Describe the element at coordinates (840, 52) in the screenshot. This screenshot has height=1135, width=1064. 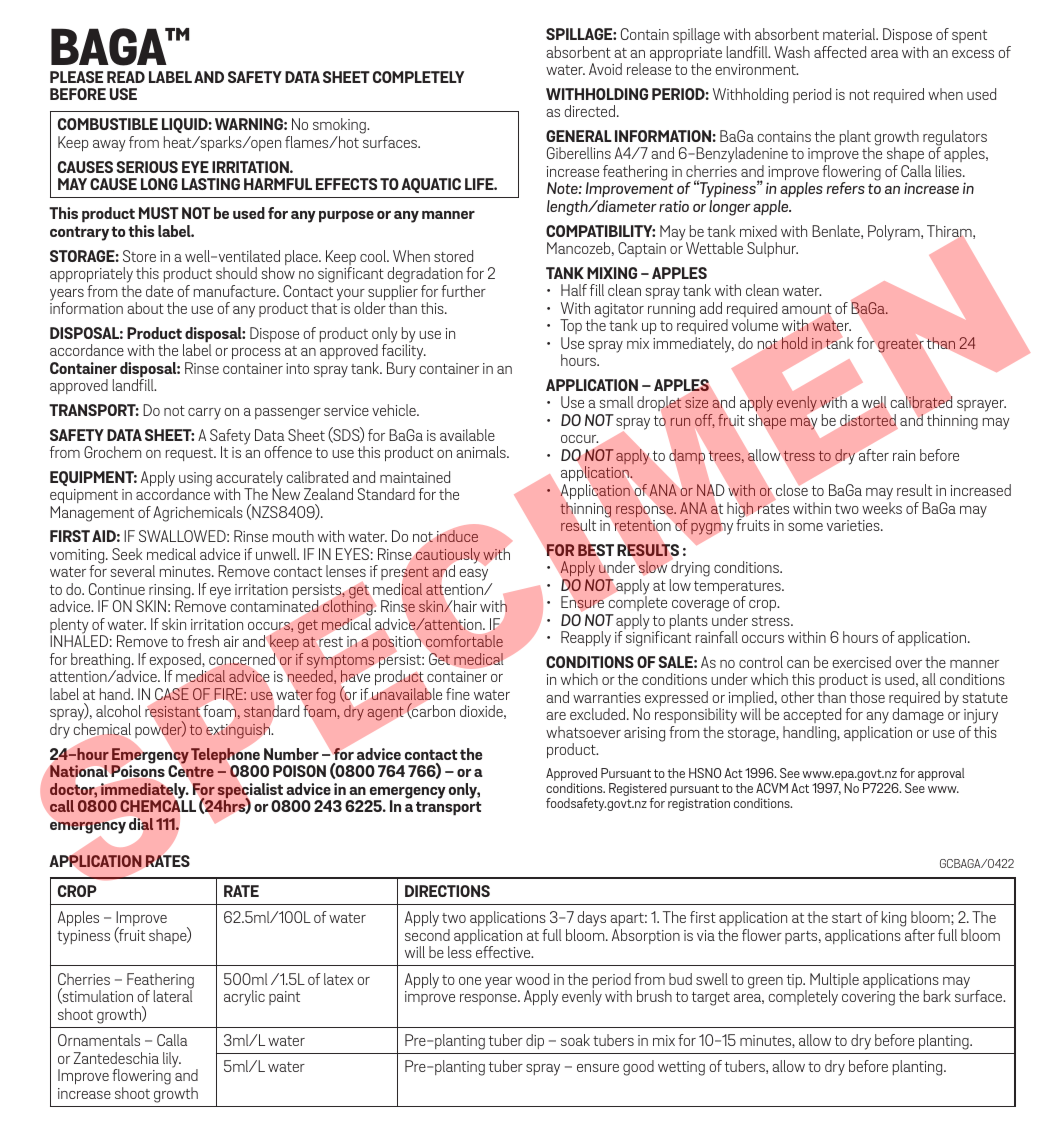
I see `affected` at that location.
